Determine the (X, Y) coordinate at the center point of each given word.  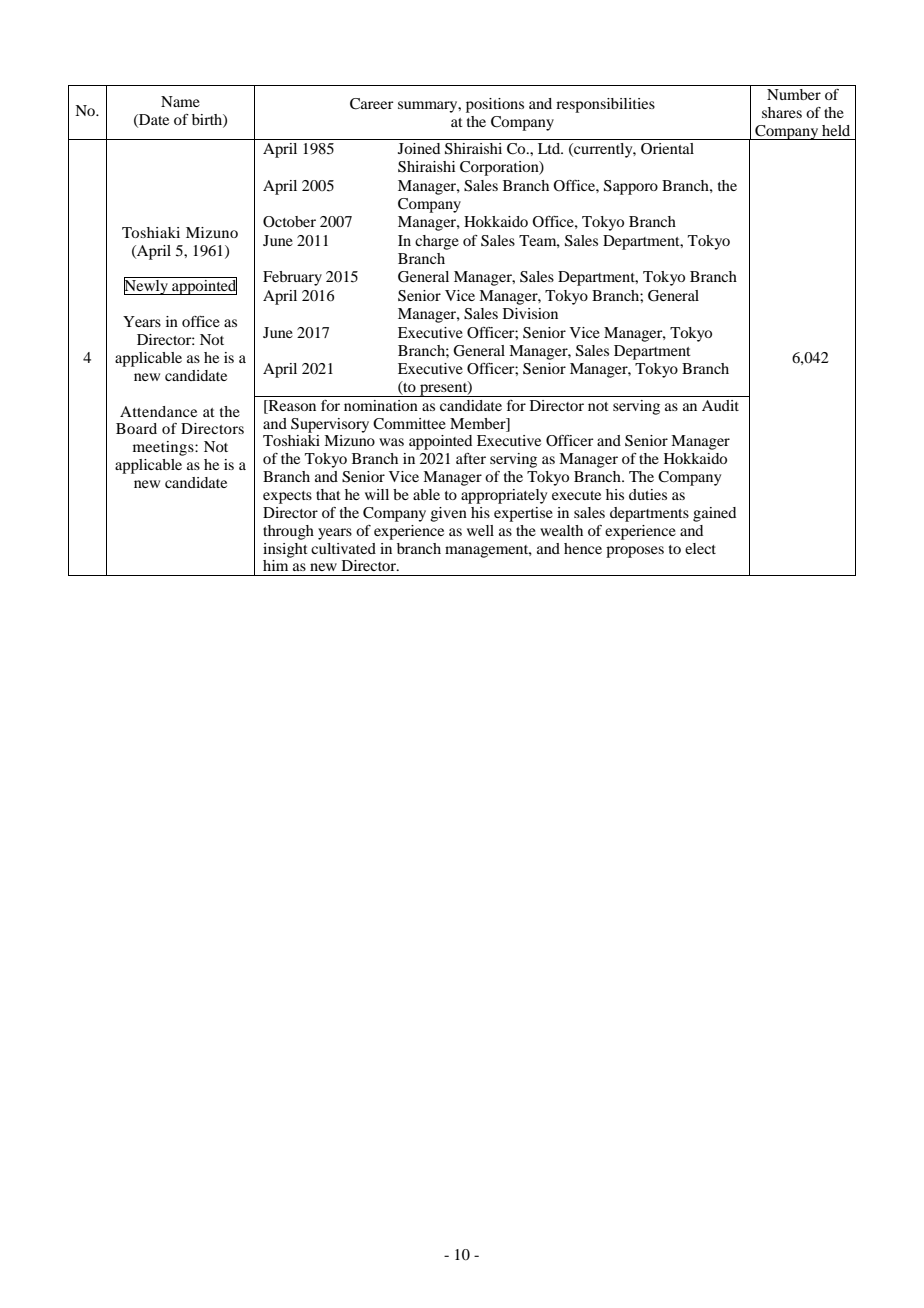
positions (495, 105)
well (480, 530)
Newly (147, 286)
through (288, 532)
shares (782, 112)
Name (180, 101)
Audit (720, 405)
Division (530, 313)
